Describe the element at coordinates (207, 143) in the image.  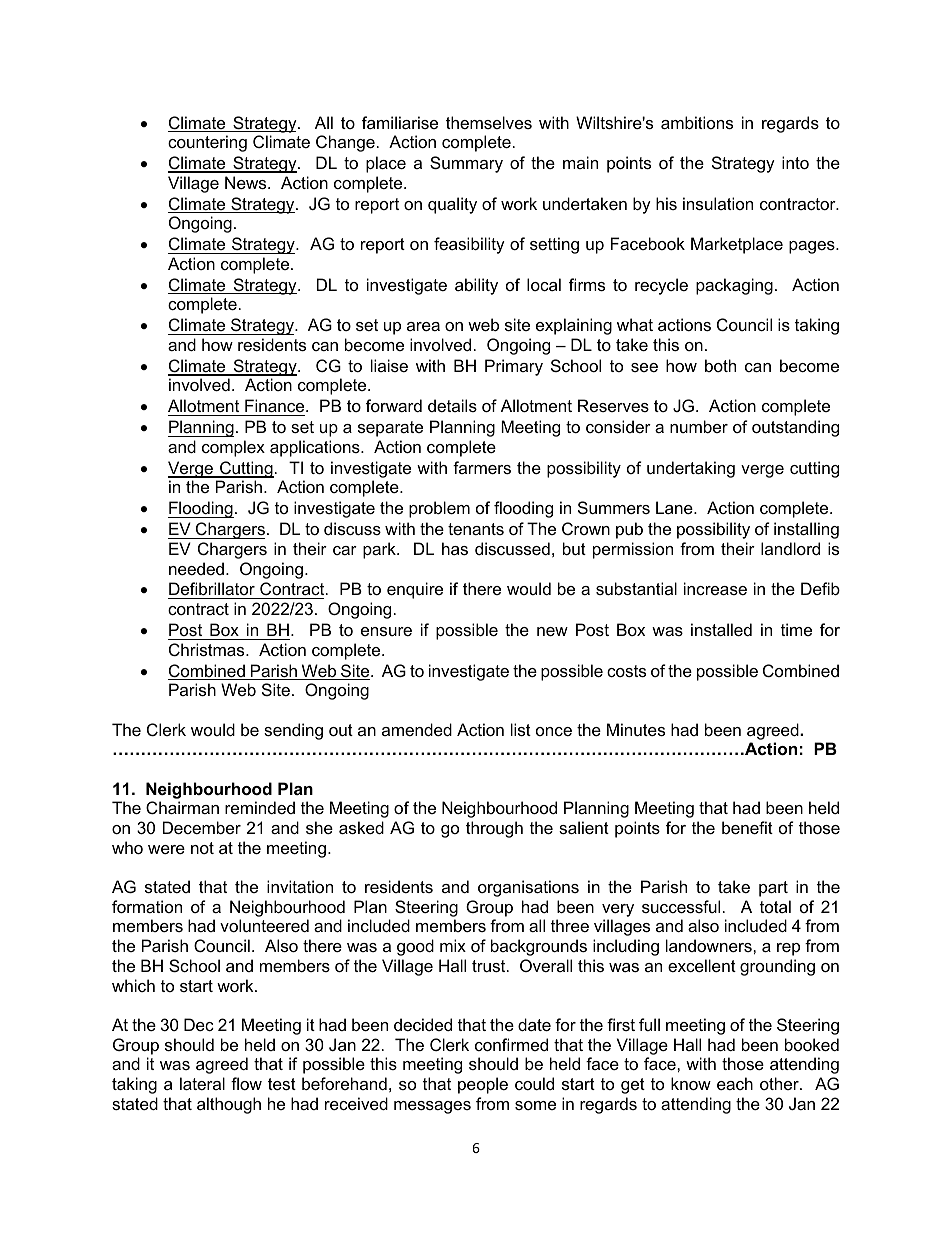
I see `countering` at that location.
